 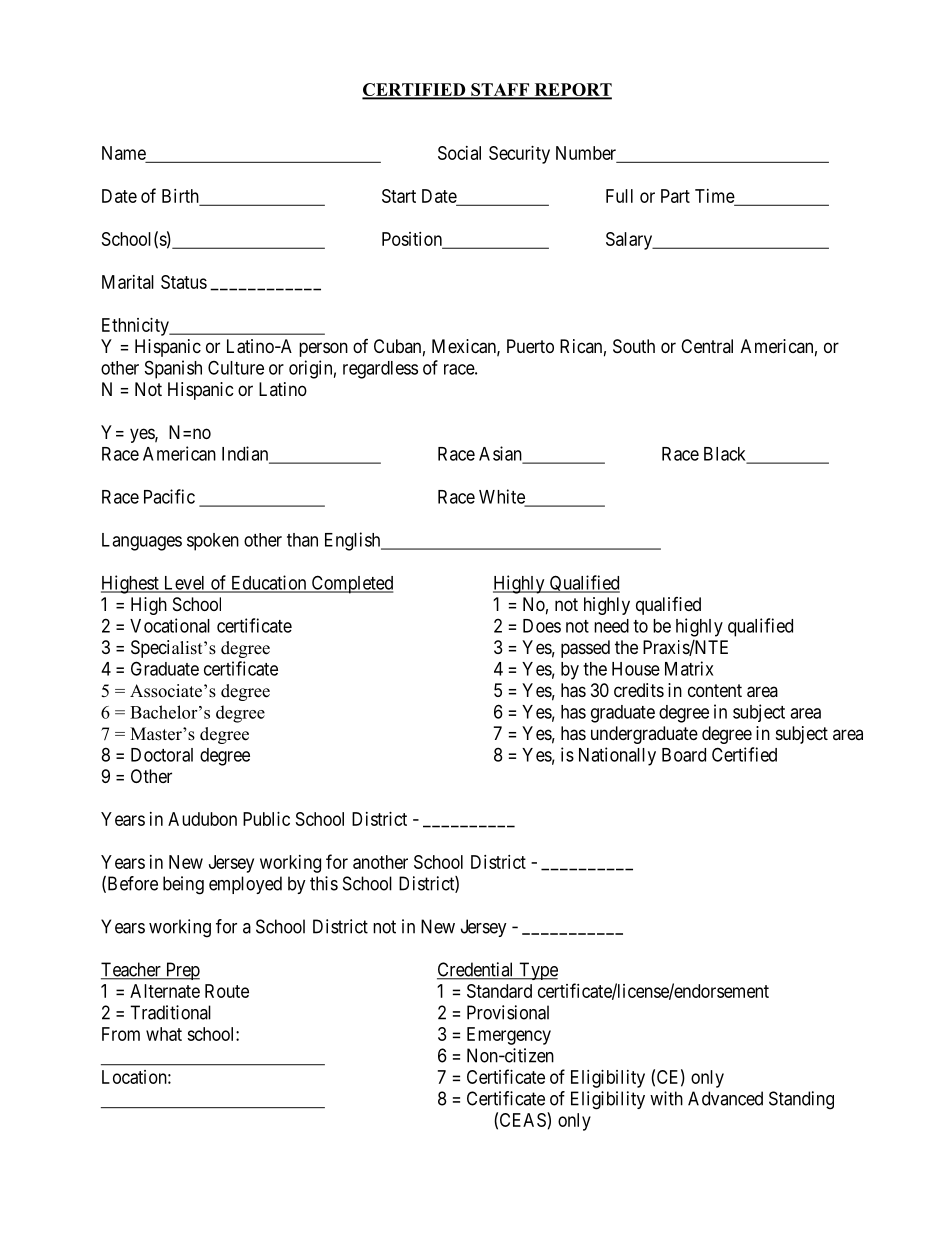 What do you see at coordinates (183, 885) in the screenshot?
I see `being` at bounding box center [183, 885].
